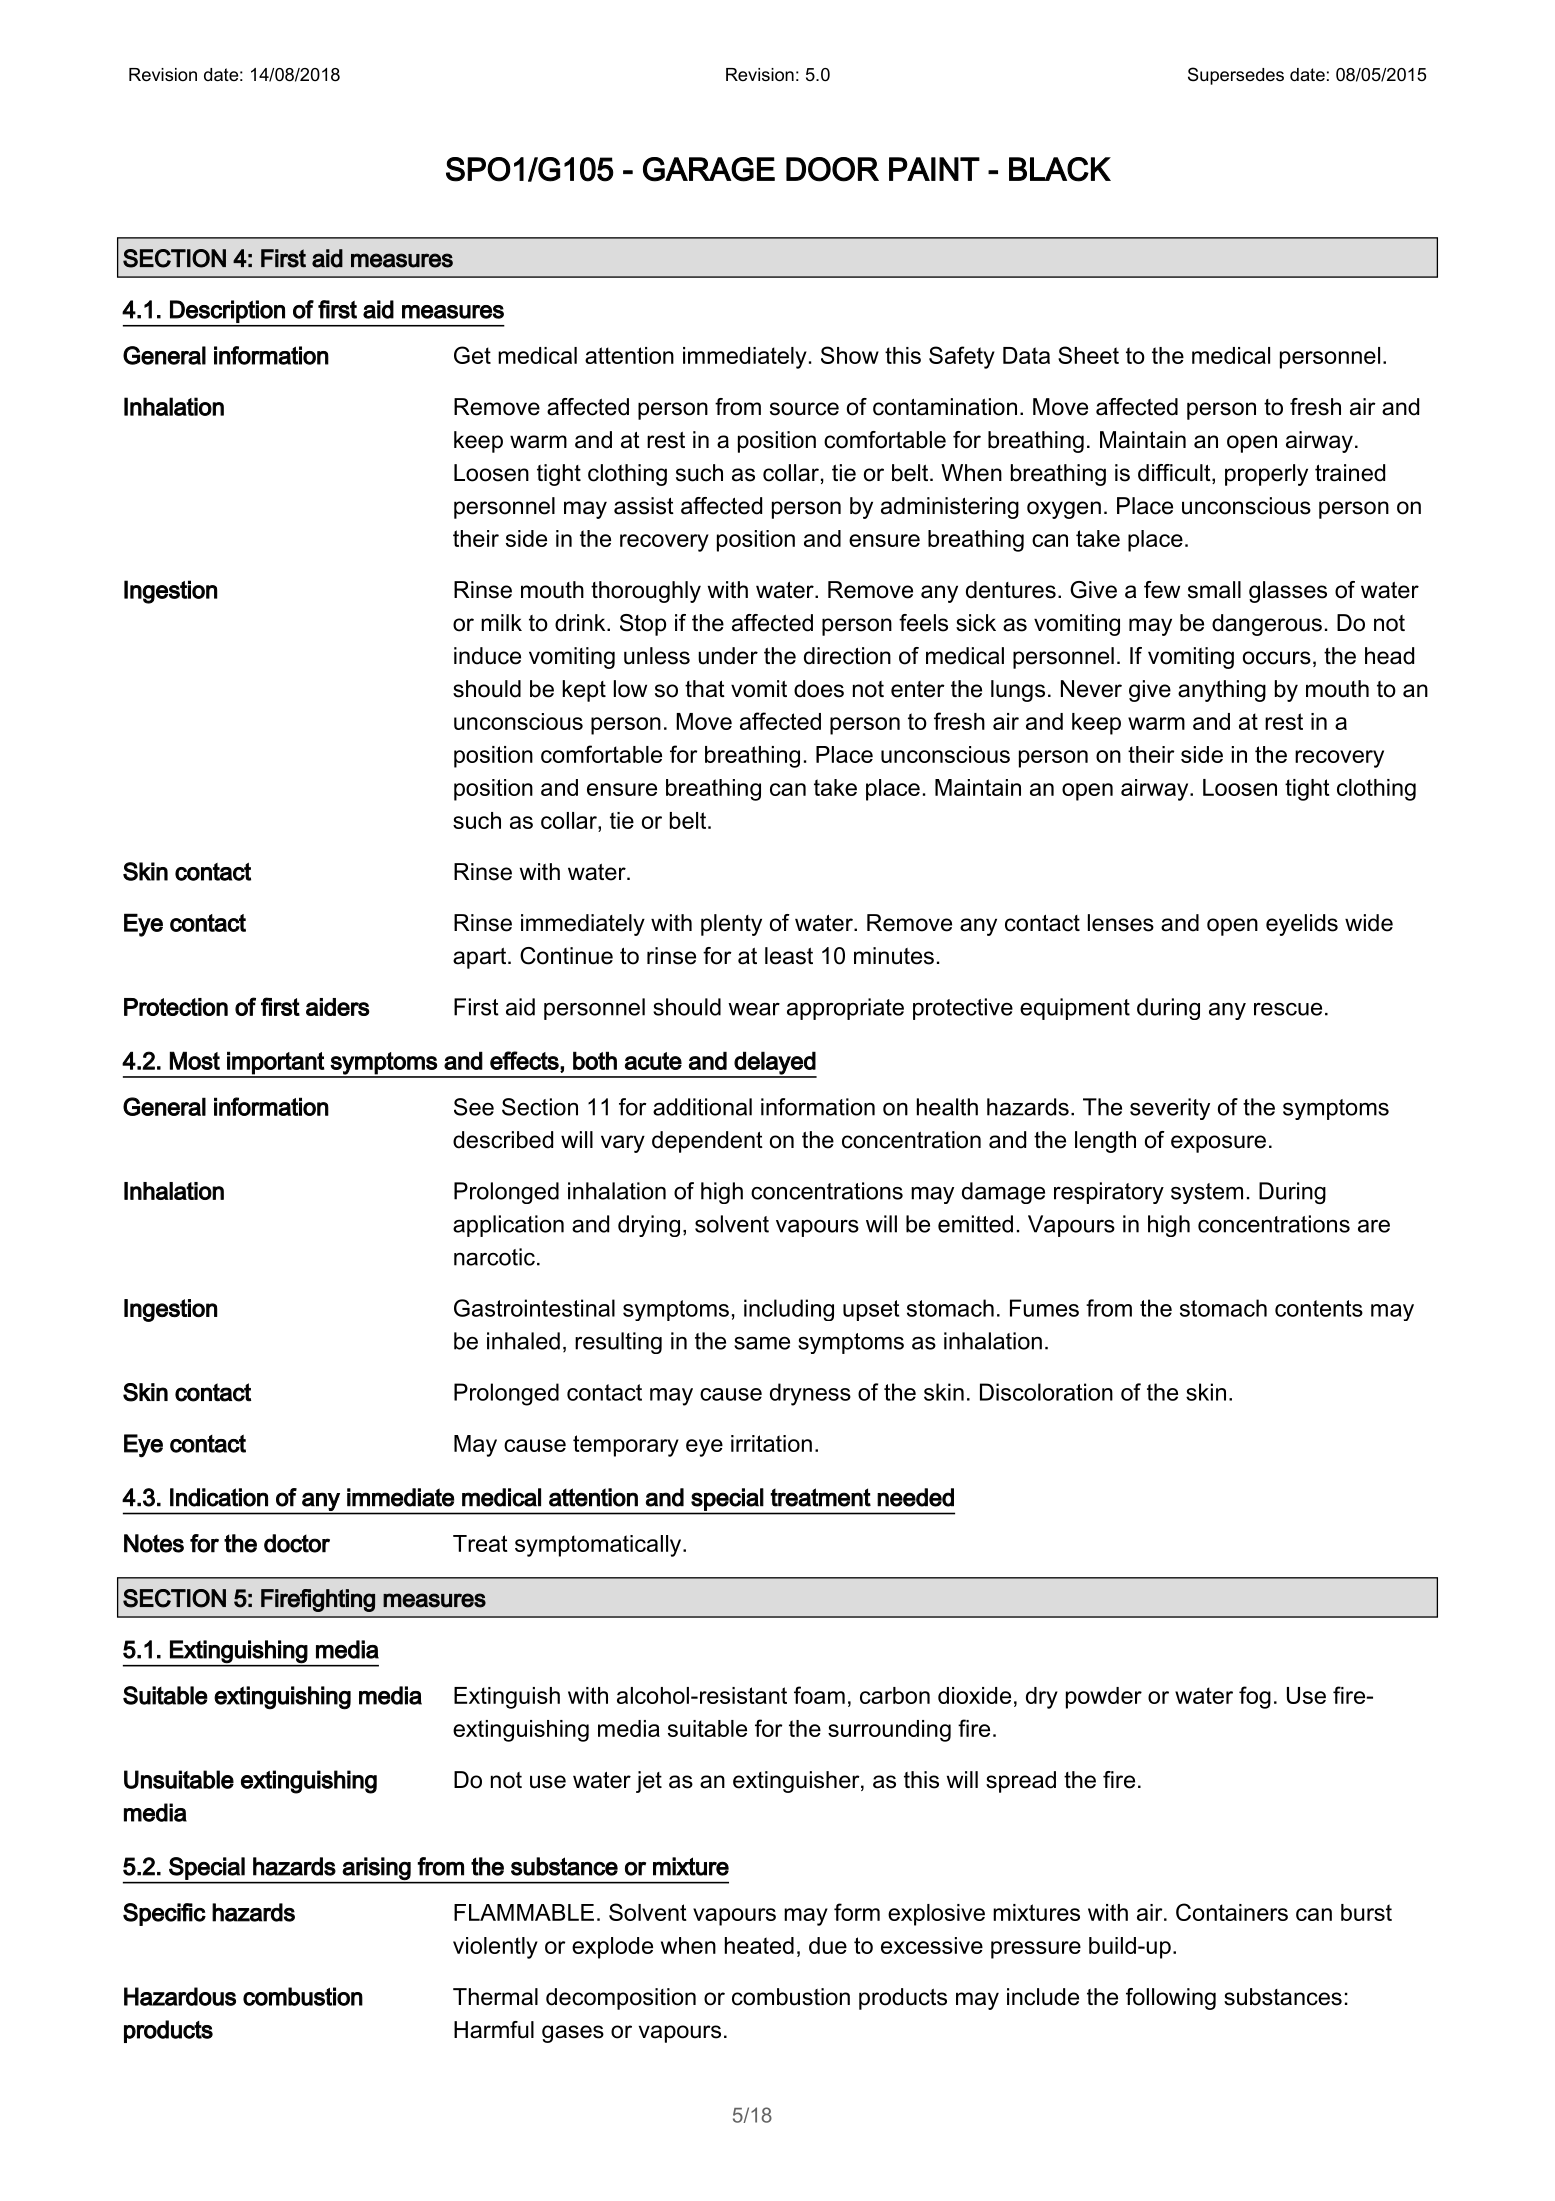 This screenshot has height=2201, width=1555. Describe the element at coordinates (1171, 1999) in the screenshot. I see `following` at that location.
